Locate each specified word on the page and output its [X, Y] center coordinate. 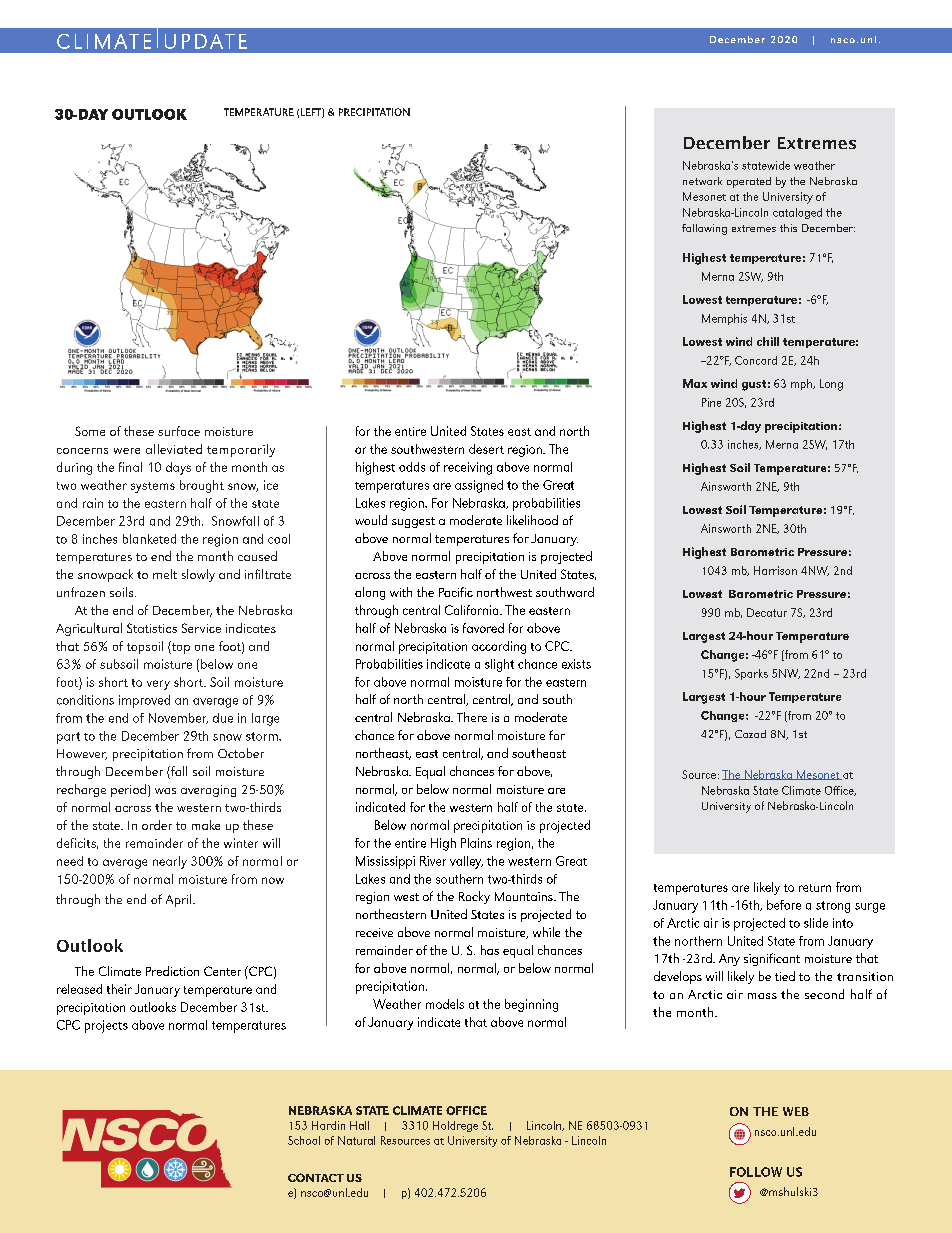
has [490, 950]
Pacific [456, 592]
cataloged [797, 213]
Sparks [751, 674]
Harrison [775, 570]
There [472, 717]
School [304, 1140]
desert [486, 449]
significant [772, 959]
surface [179, 431]
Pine [711, 402]
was [165, 791]
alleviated [174, 449]
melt [165, 574]
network [702, 181]
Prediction [172, 971]
